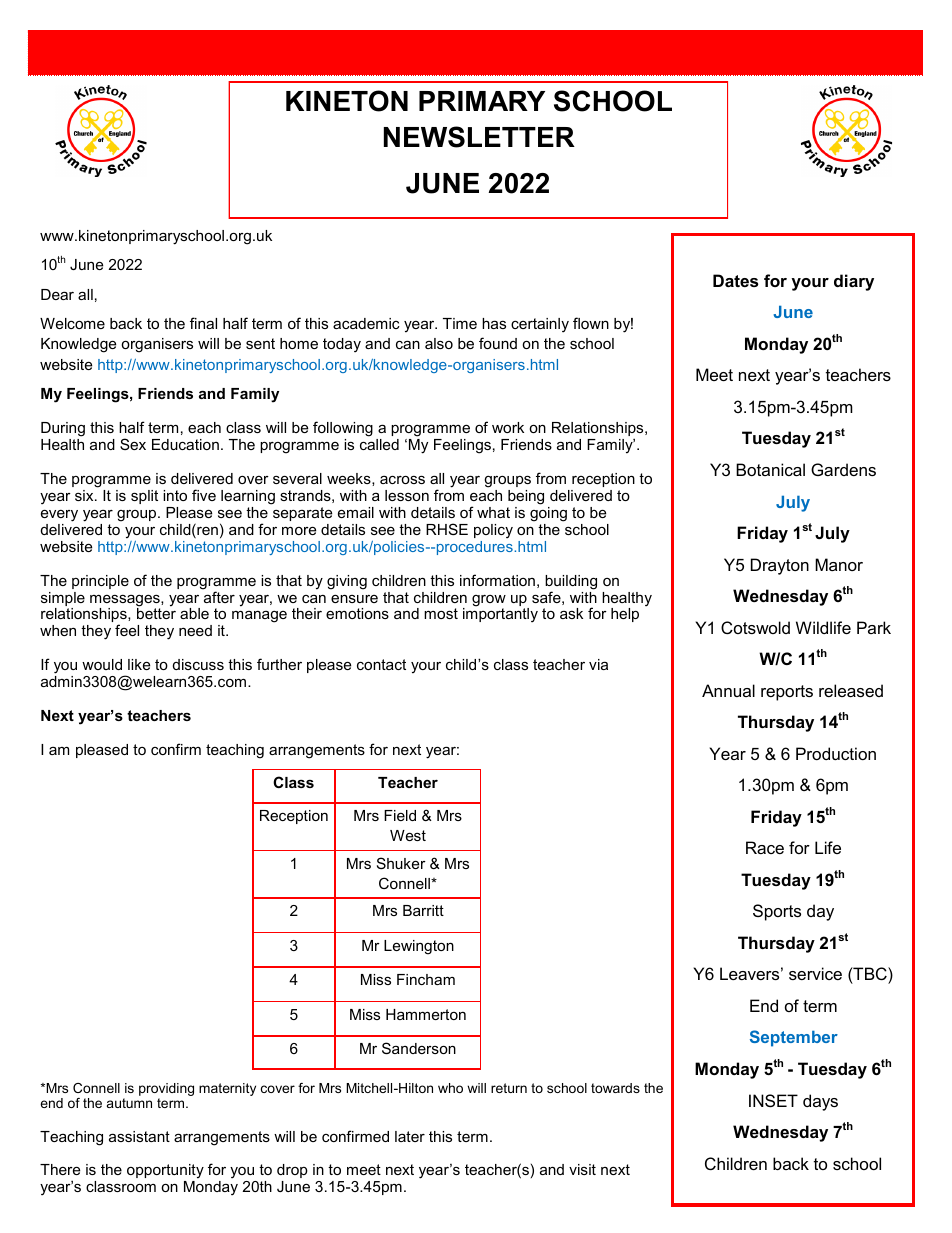 The image size is (952, 1233). What do you see at coordinates (133, 444) in the document?
I see `Sex` at bounding box center [133, 444].
